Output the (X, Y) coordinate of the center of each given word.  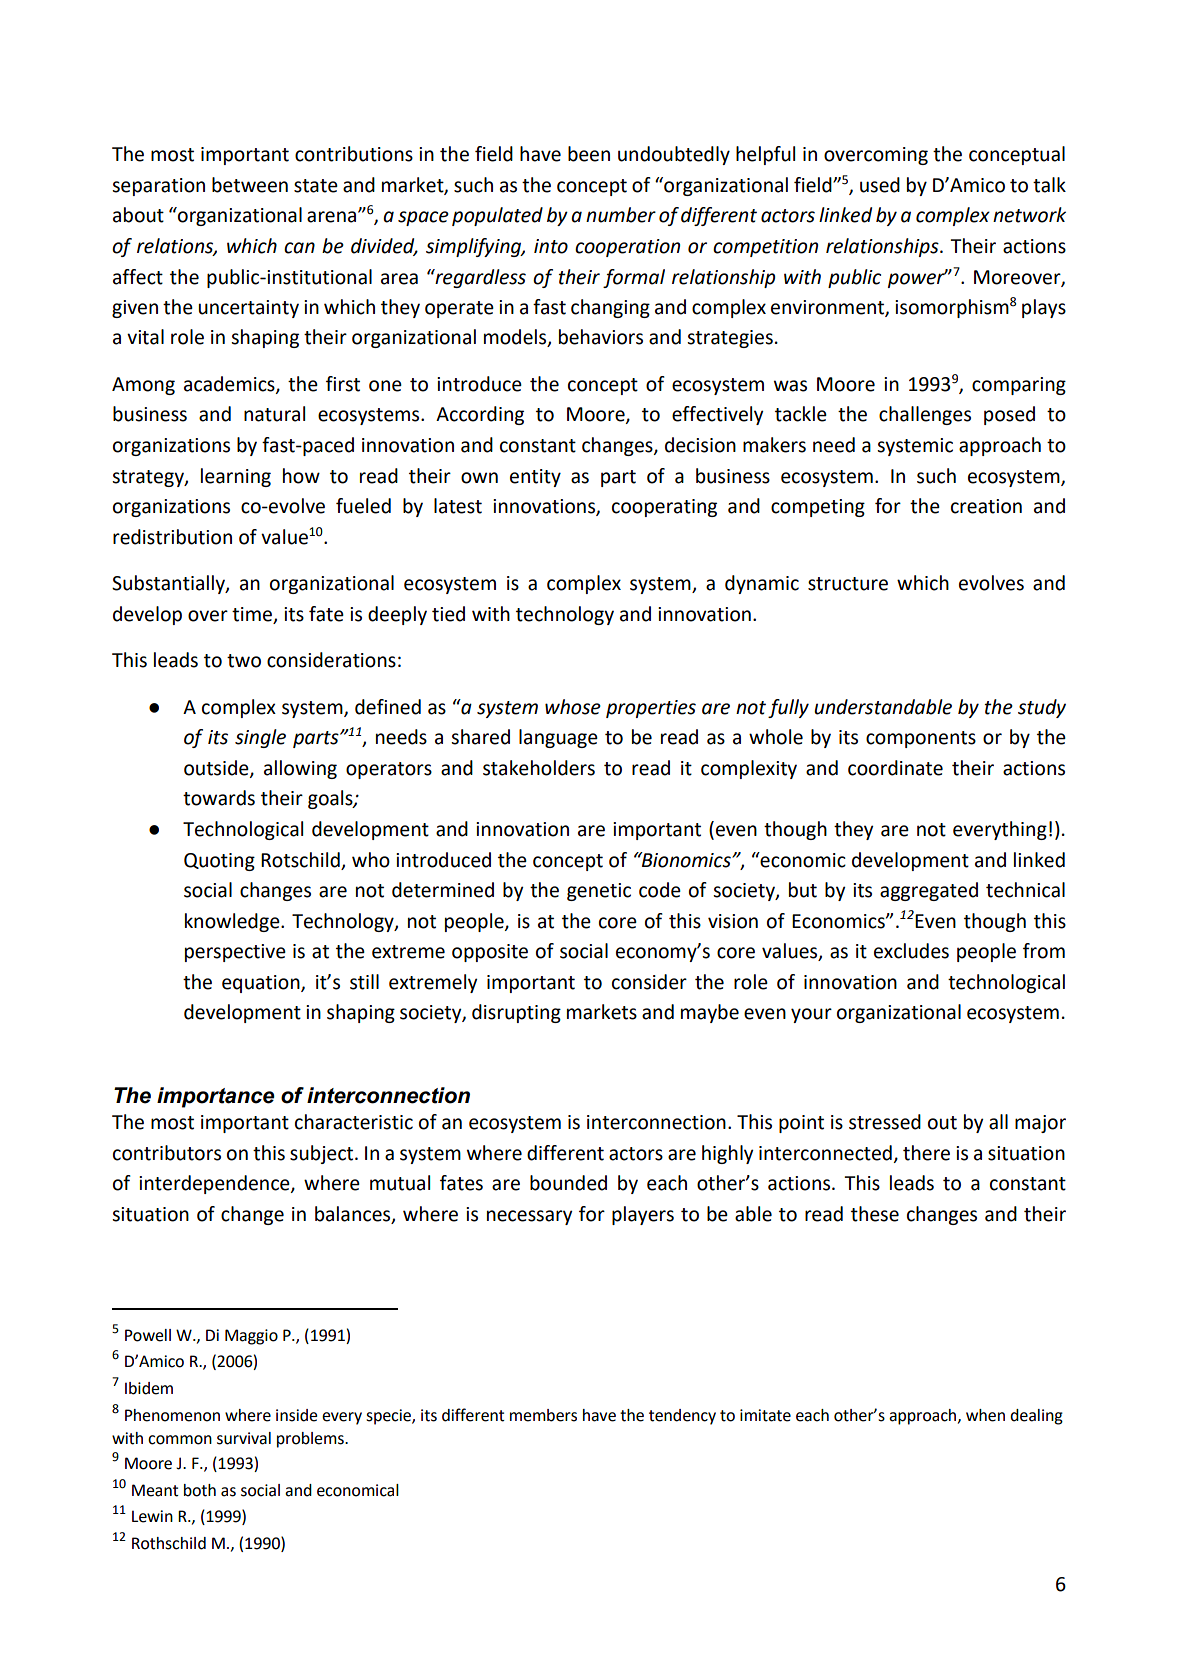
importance (216, 1097)
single (260, 738)
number (621, 215)
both (200, 1490)
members (543, 1415)
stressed (885, 1122)
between (250, 185)
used (880, 185)
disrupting (516, 1013)
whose (573, 707)
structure (848, 584)
